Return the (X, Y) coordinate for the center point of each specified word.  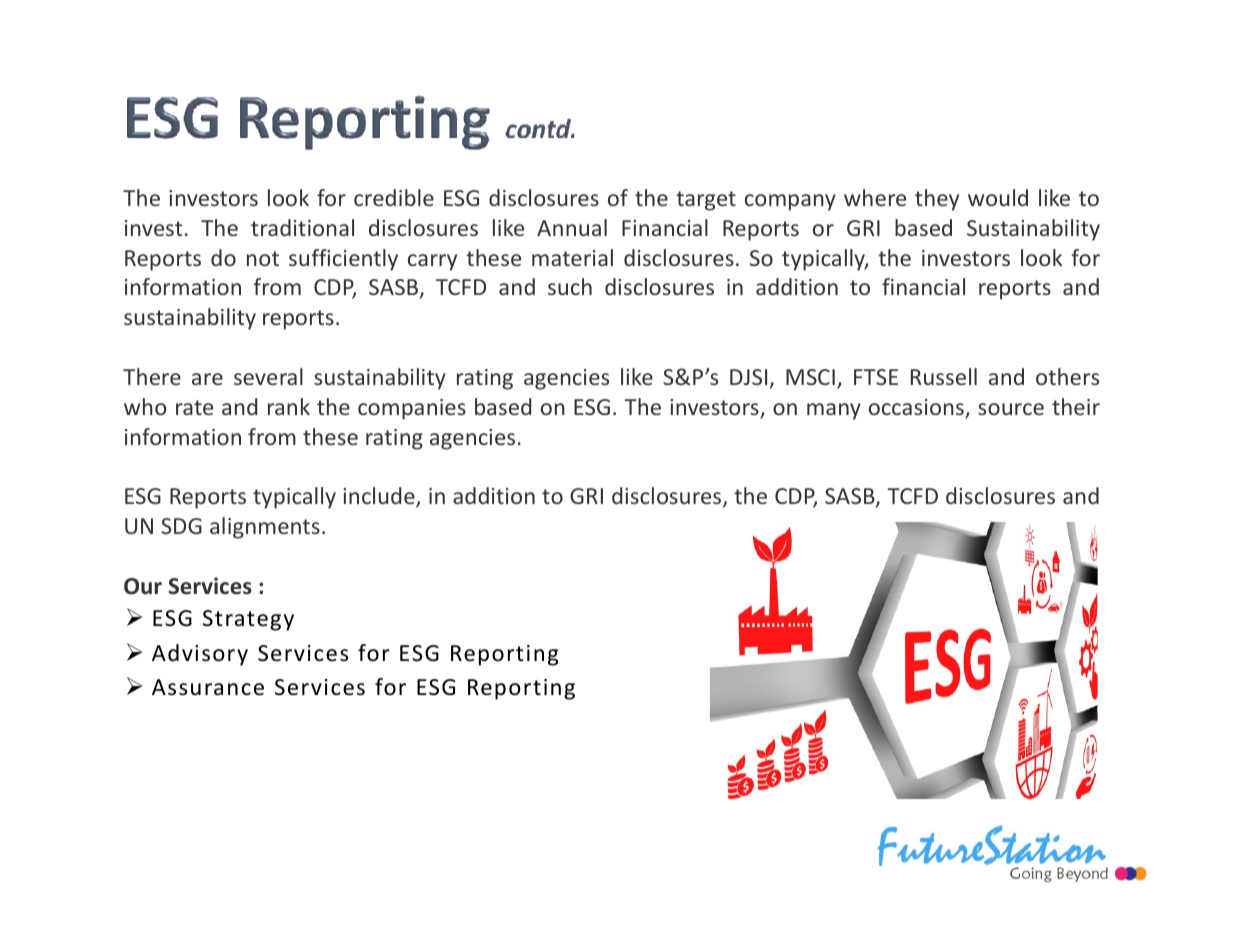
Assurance (208, 687)
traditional (302, 227)
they (937, 200)
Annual (572, 227)
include (380, 497)
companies (412, 409)
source (1011, 409)
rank (289, 406)
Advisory (200, 655)
